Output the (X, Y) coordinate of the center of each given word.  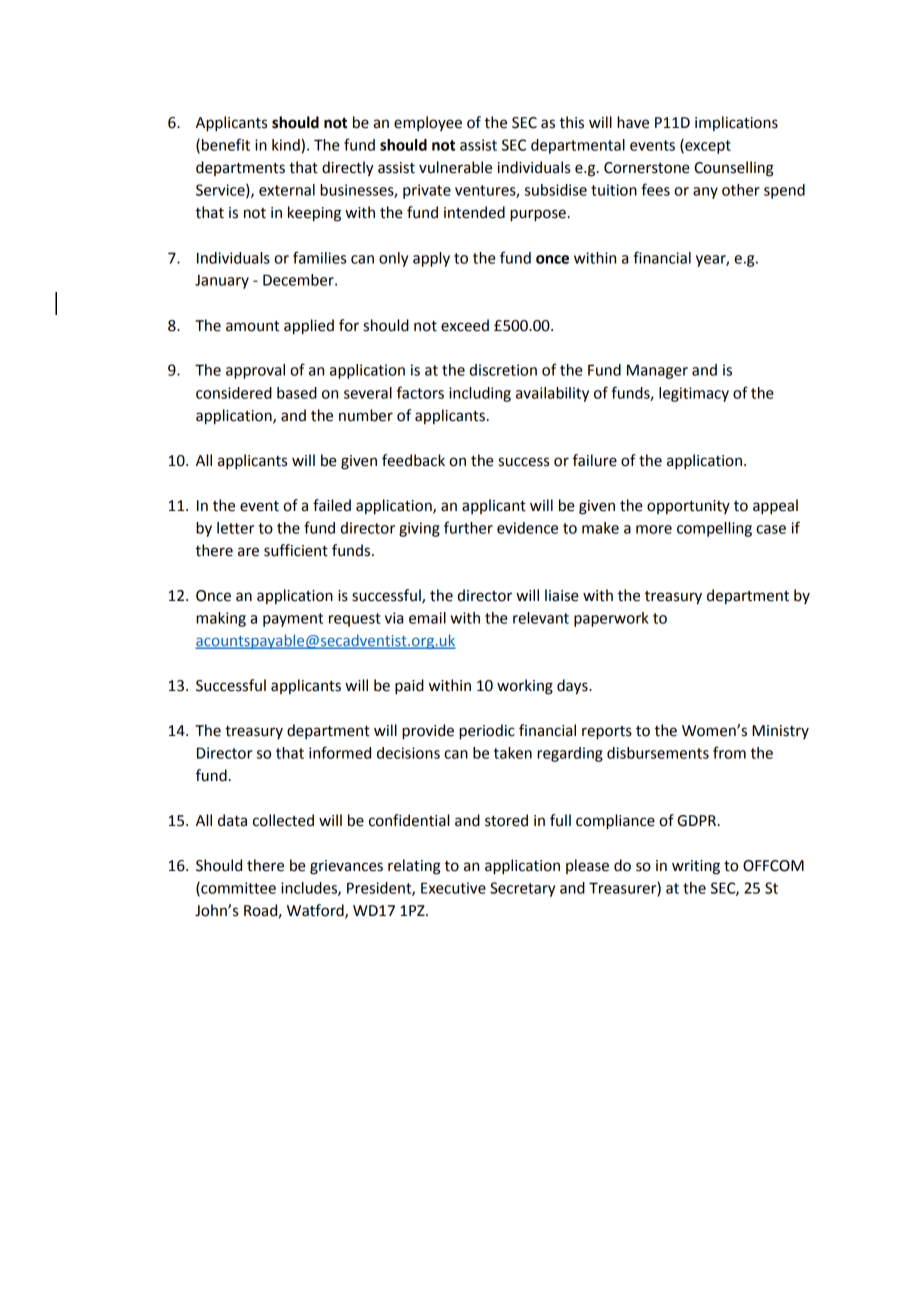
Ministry (780, 732)
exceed (465, 325)
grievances (346, 867)
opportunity (688, 507)
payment (293, 620)
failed (332, 505)
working (525, 687)
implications (736, 123)
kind (286, 145)
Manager (657, 371)
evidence (527, 528)
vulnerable (455, 167)
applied (309, 327)
